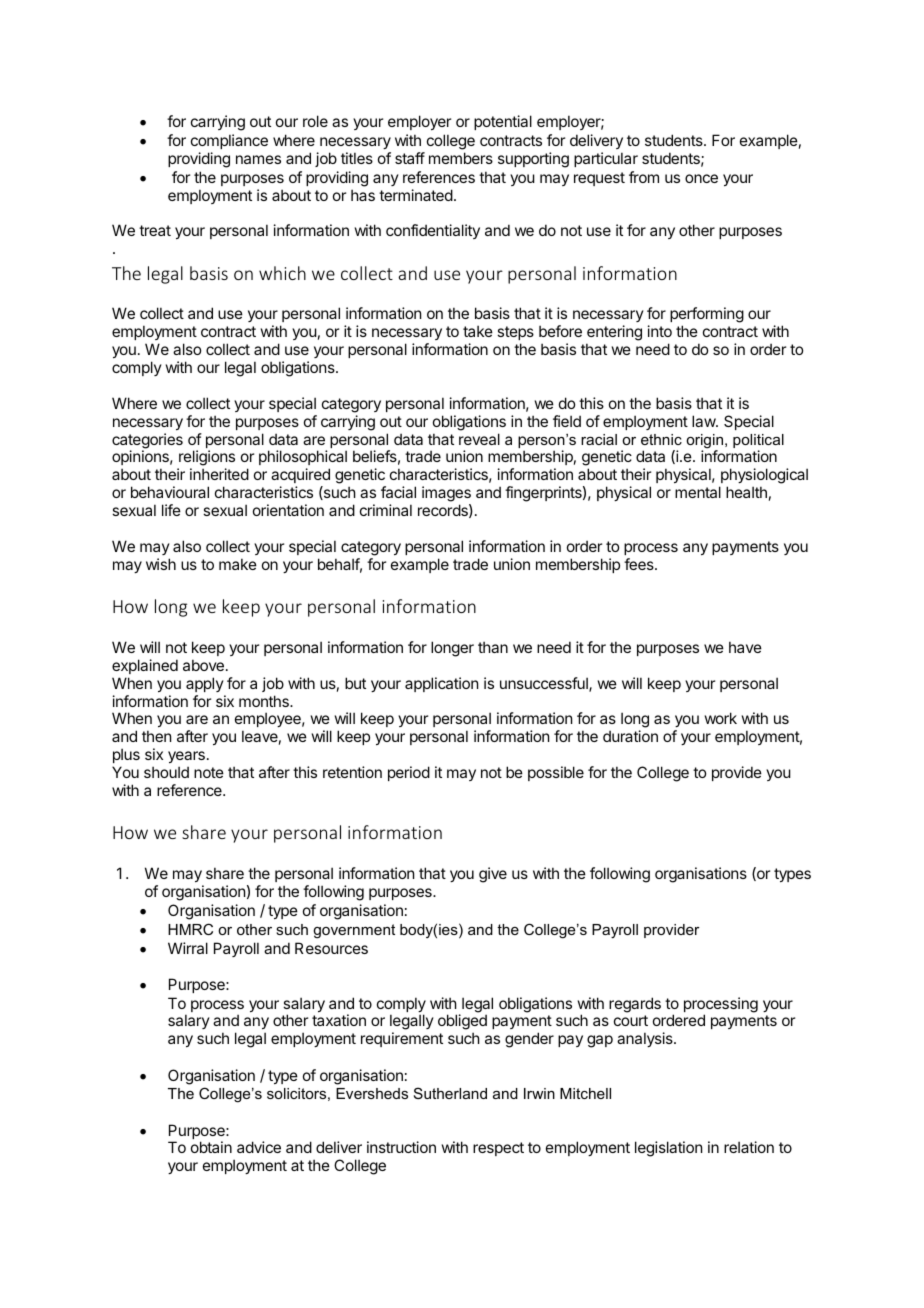 The image size is (924, 1308). Describe the element at coordinates (698, 492) in the image. I see `mental` at that location.
